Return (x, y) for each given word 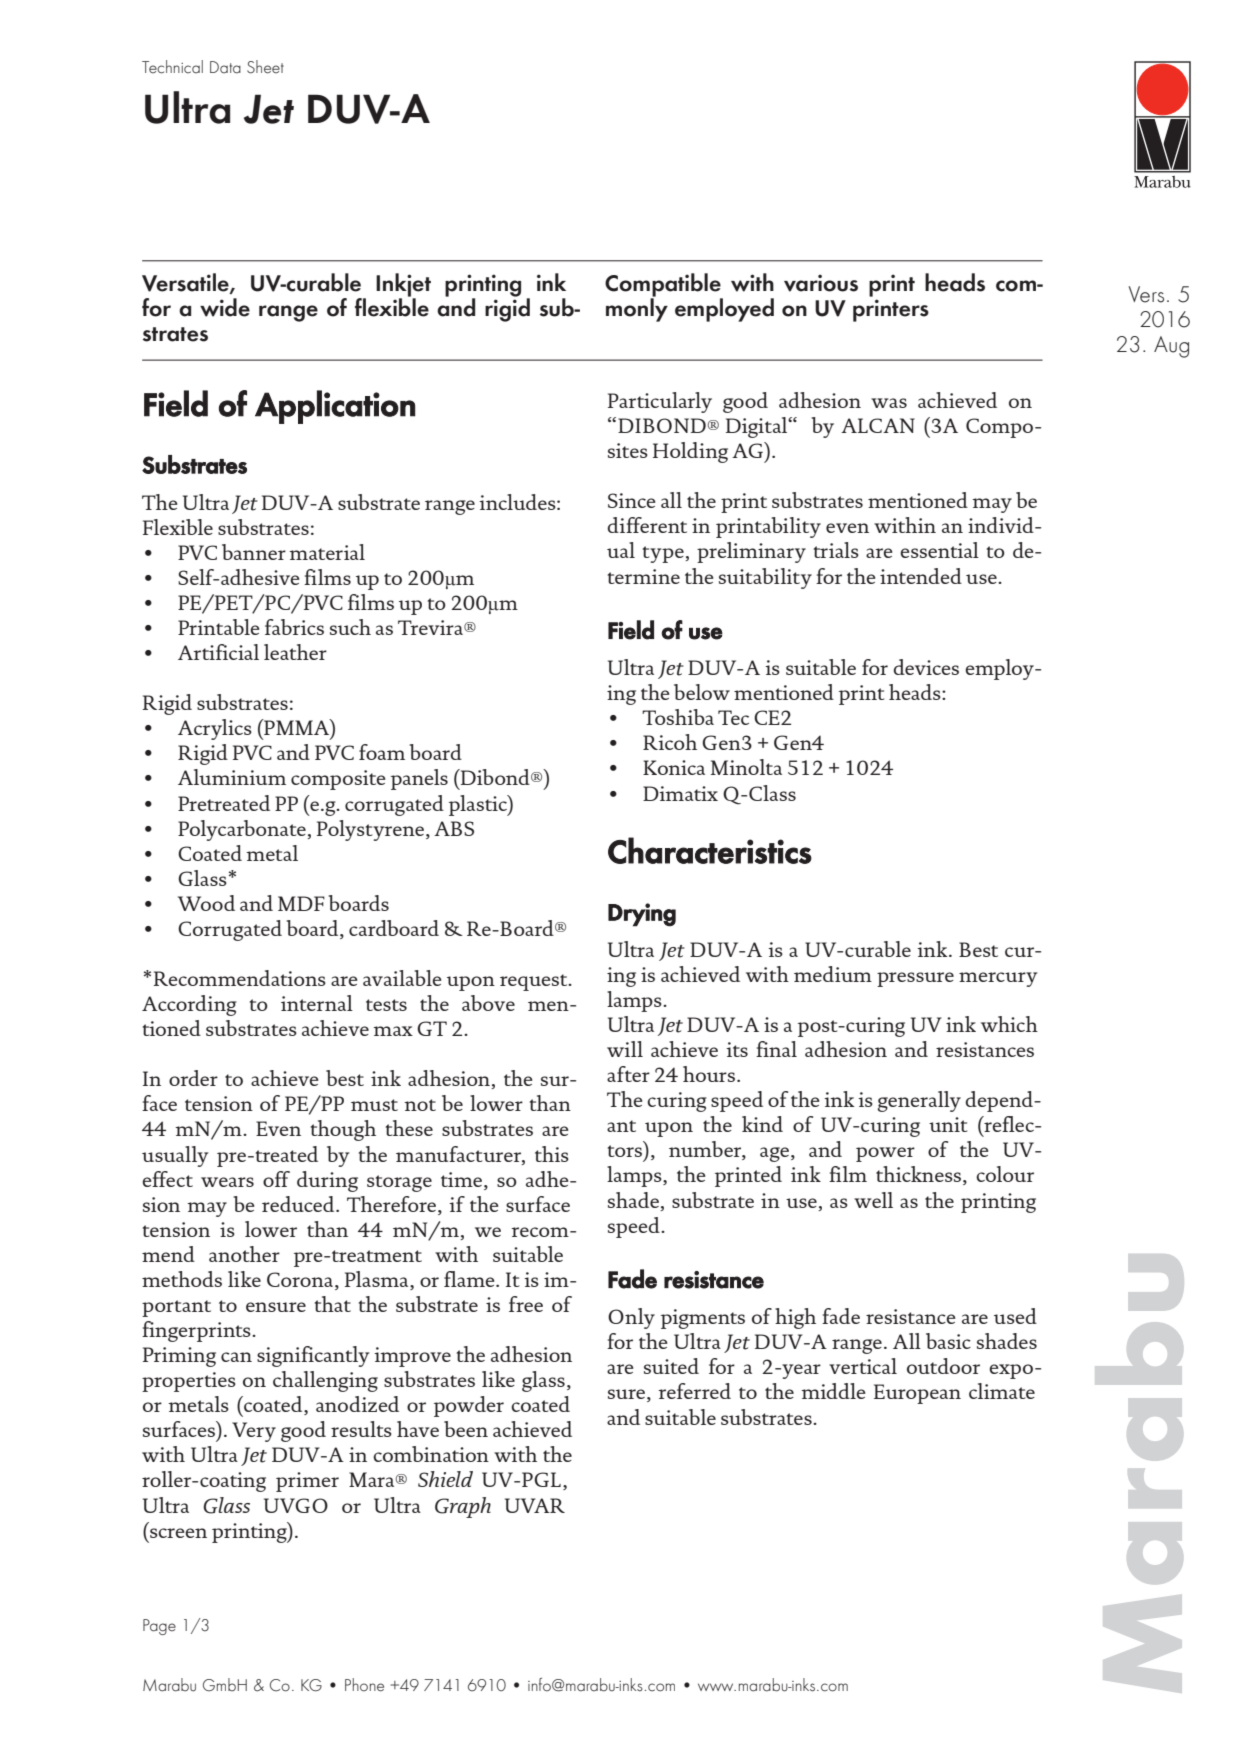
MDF (301, 903)
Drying (642, 915)
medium (833, 974)
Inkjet (403, 286)
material (327, 552)
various (821, 283)
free (526, 1304)
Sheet (265, 67)
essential (939, 550)
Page (159, 1627)
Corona (301, 1281)
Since (632, 500)
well (873, 1200)
